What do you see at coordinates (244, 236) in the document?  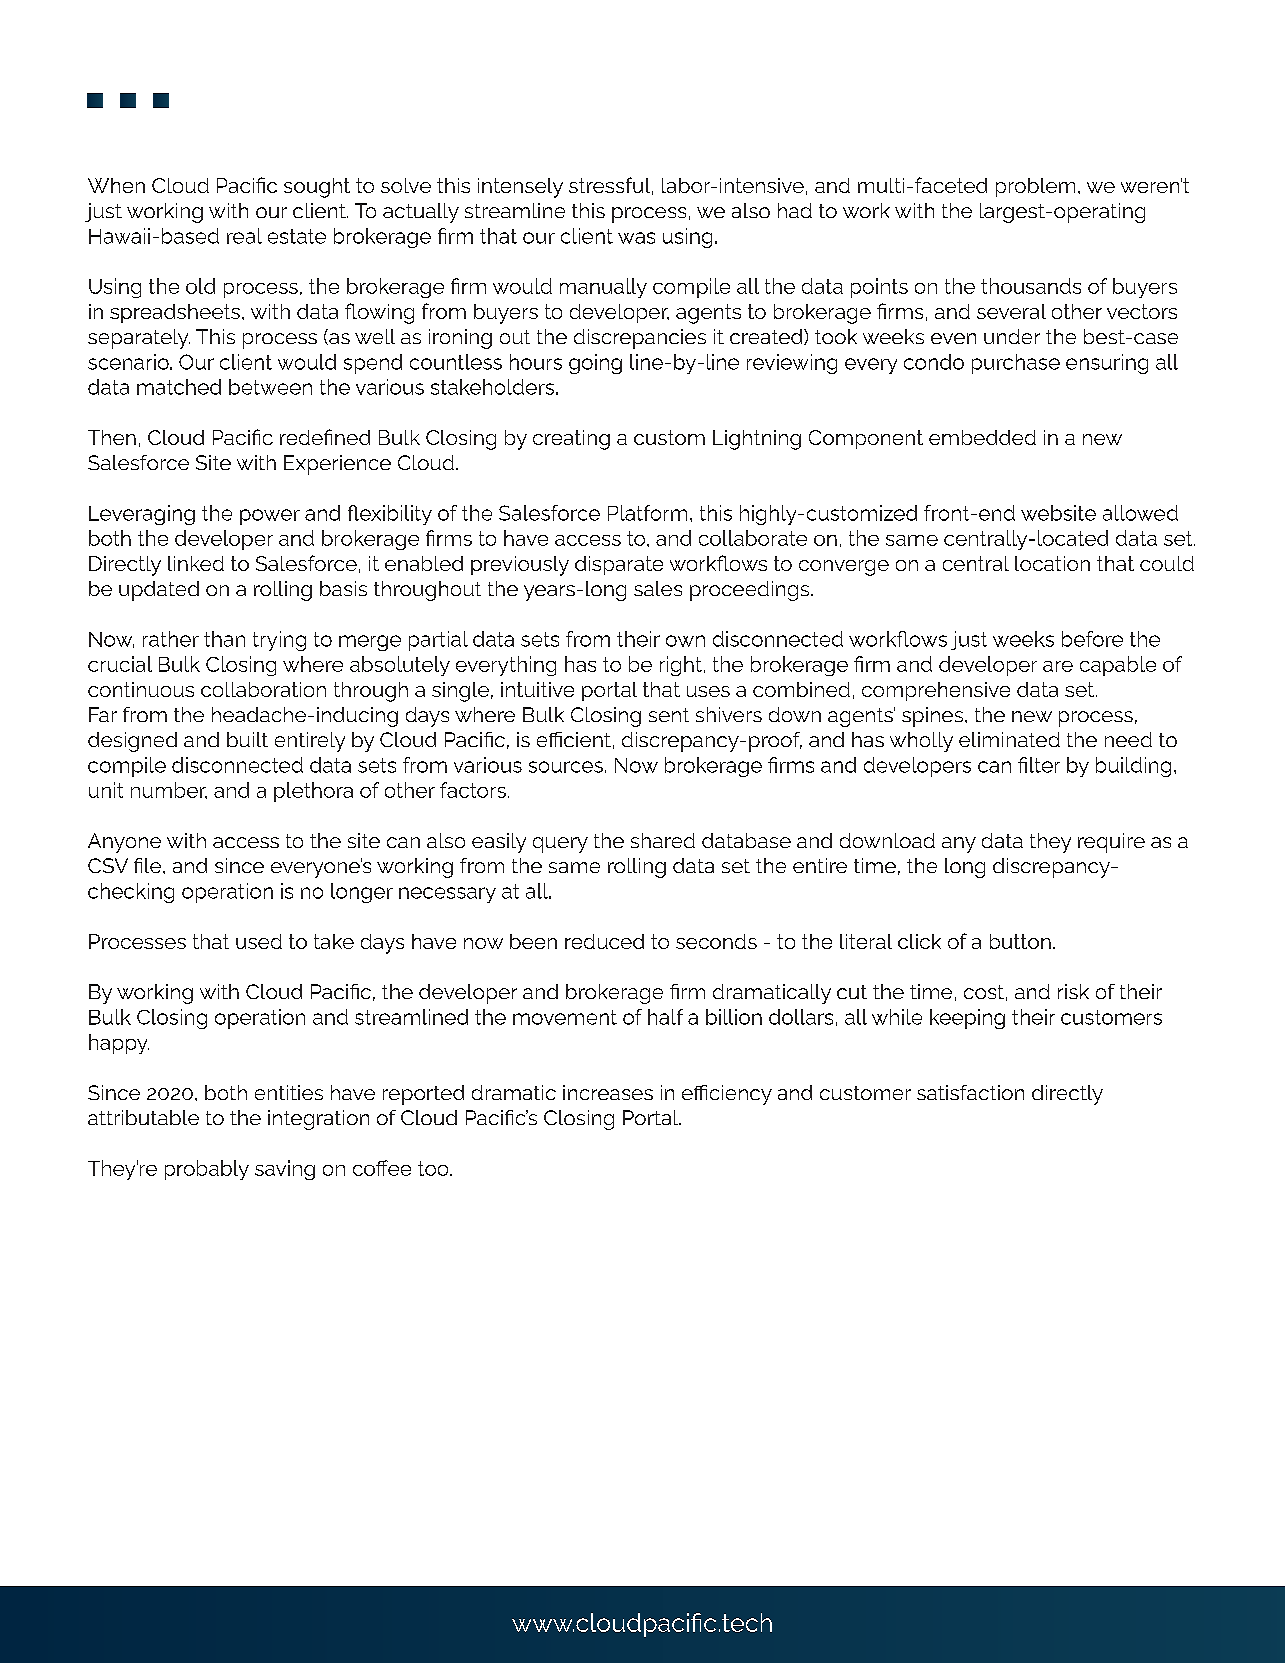 I see `real` at bounding box center [244, 236].
